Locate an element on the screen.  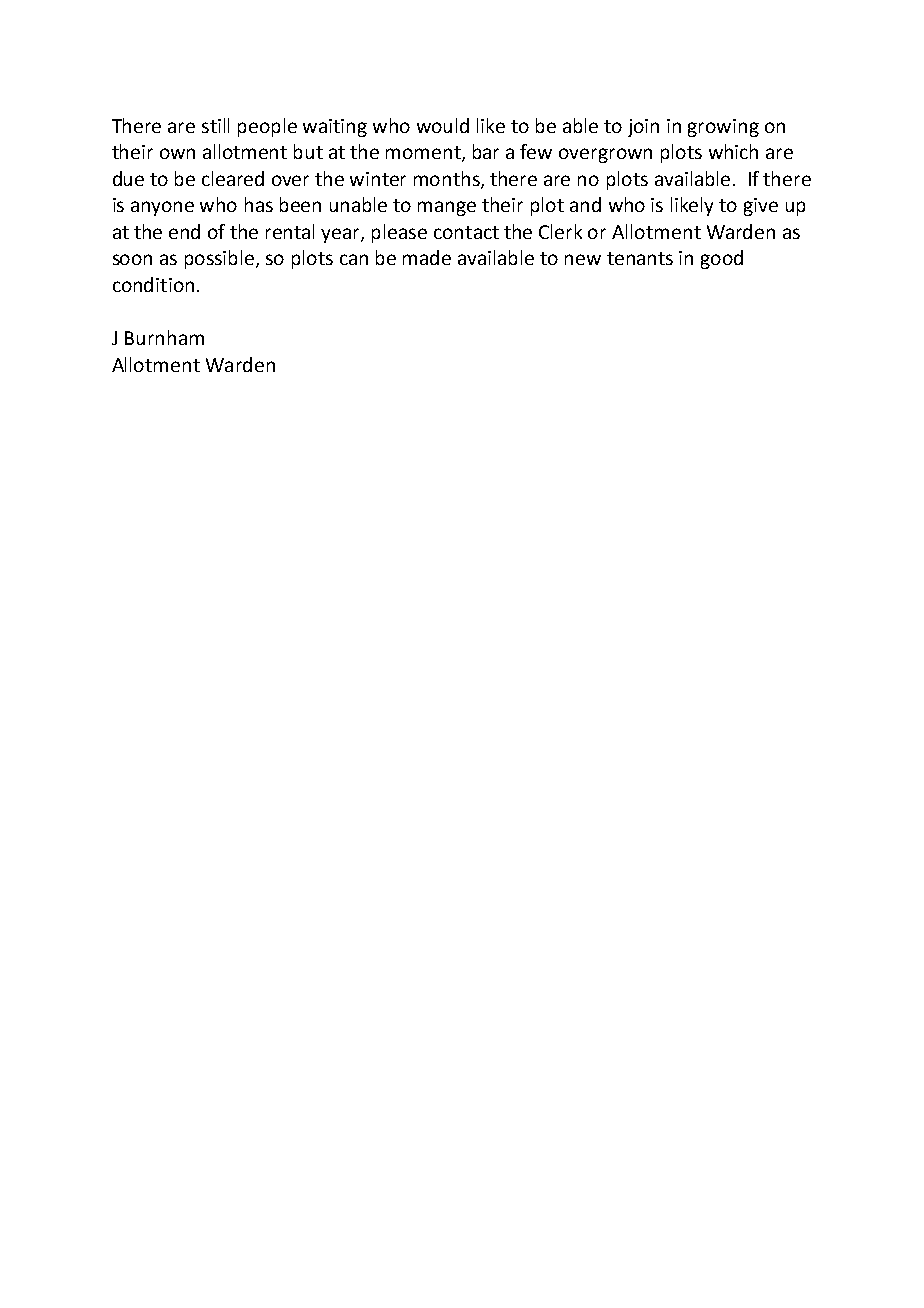
end is located at coordinates (184, 231).
